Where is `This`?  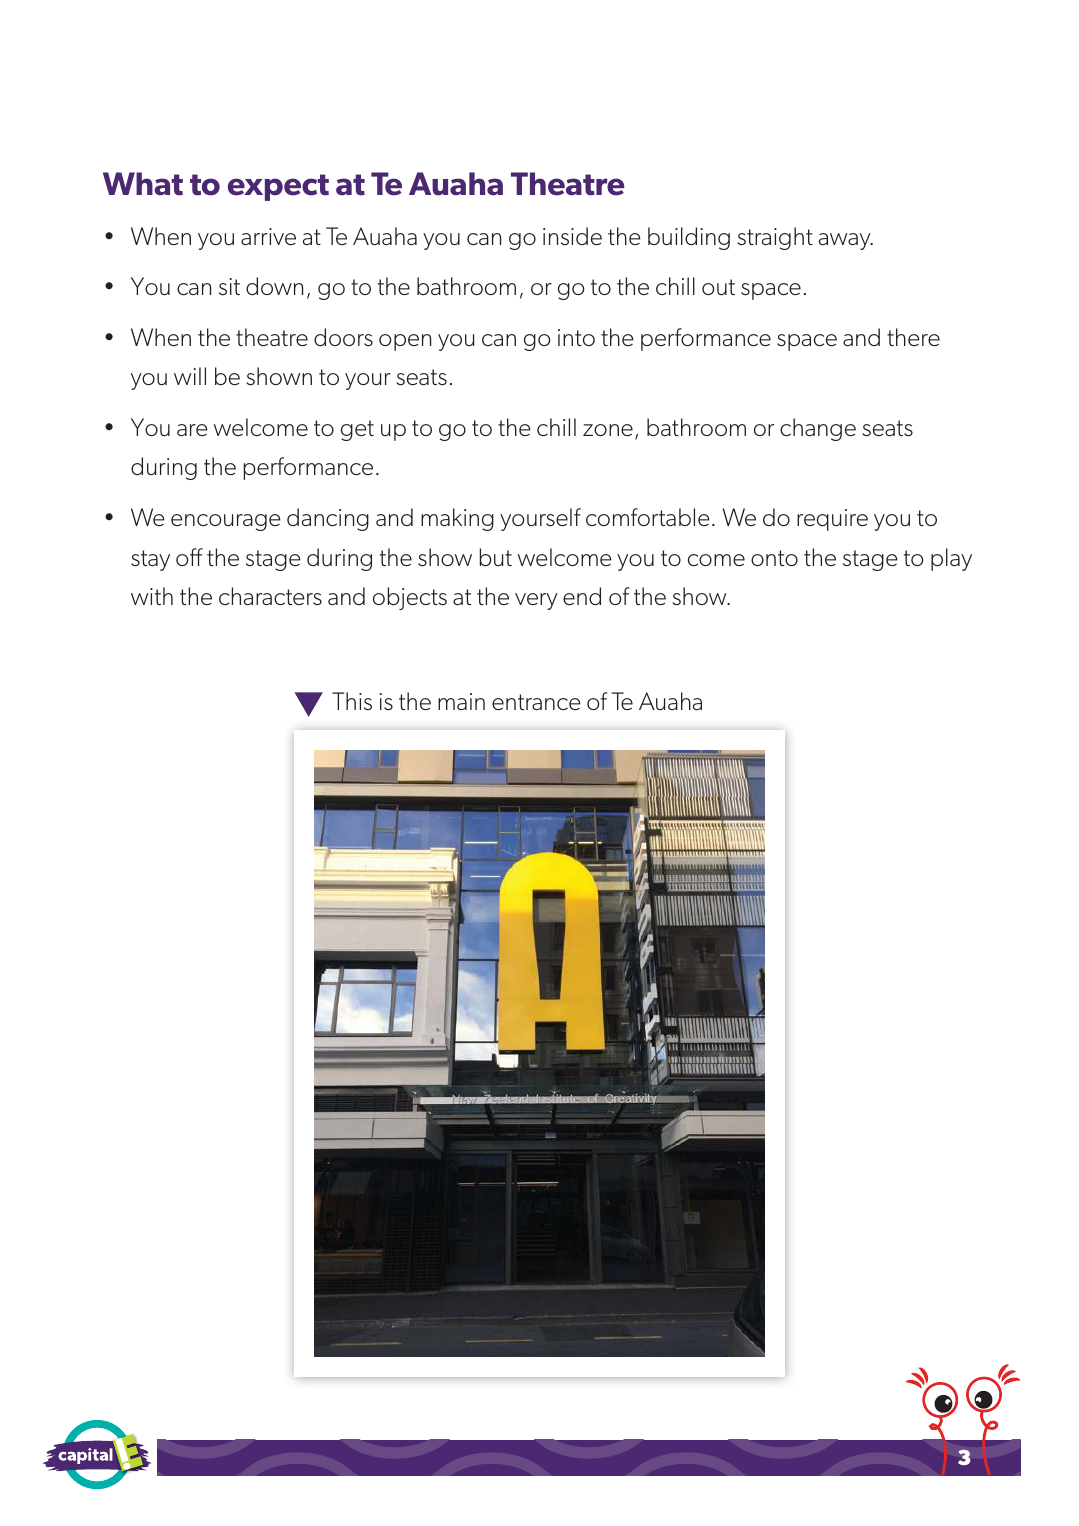
This is located at coordinates (352, 701).
